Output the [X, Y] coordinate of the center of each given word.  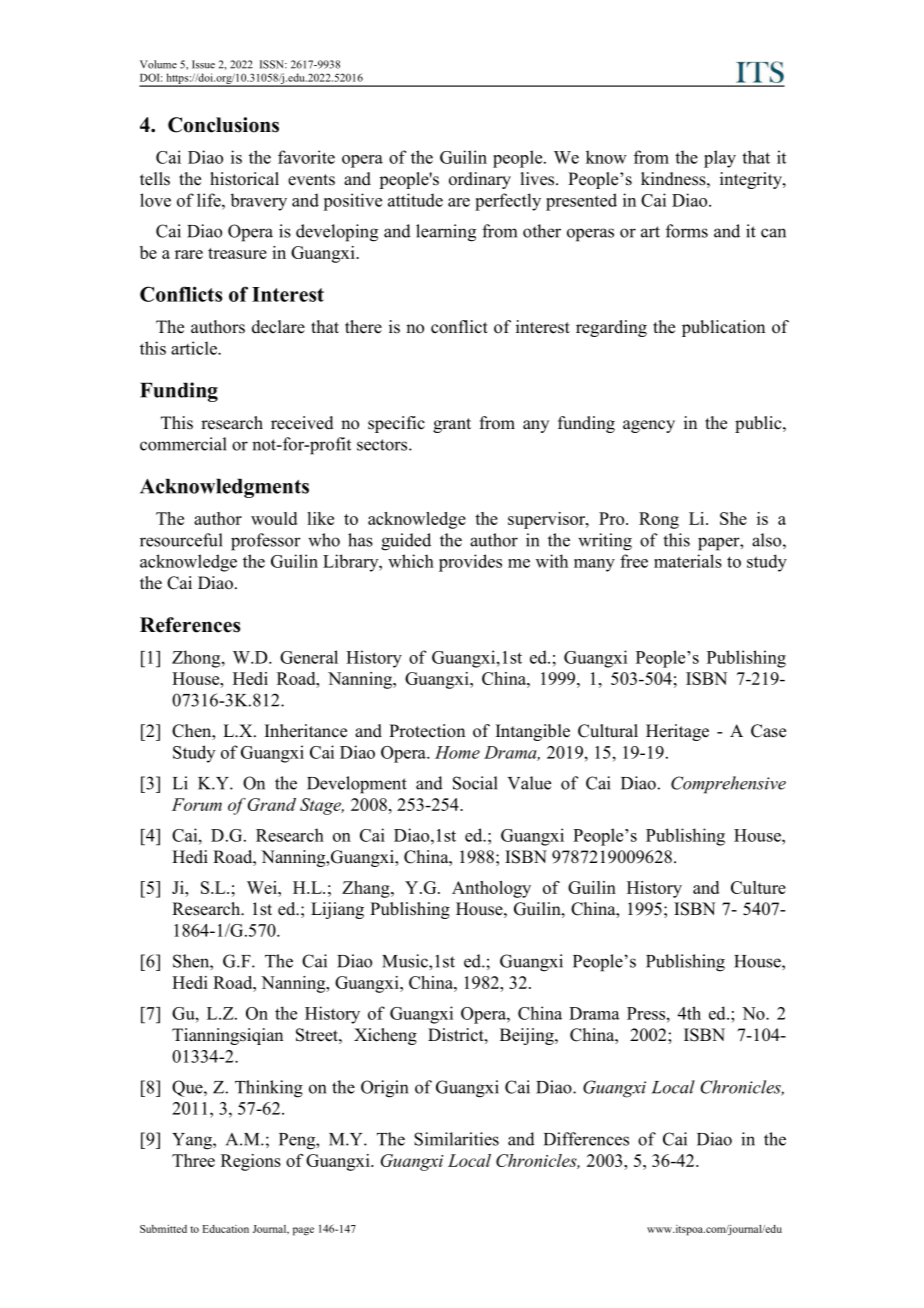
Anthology [491, 889]
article [195, 348]
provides [470, 563]
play [720, 159]
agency [649, 426]
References [190, 625]
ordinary [480, 180]
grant [452, 425]
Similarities [456, 1139]
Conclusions [223, 125]
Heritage [677, 732]
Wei [263, 887]
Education [226, 1229]
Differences [586, 1139]
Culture [758, 887]
